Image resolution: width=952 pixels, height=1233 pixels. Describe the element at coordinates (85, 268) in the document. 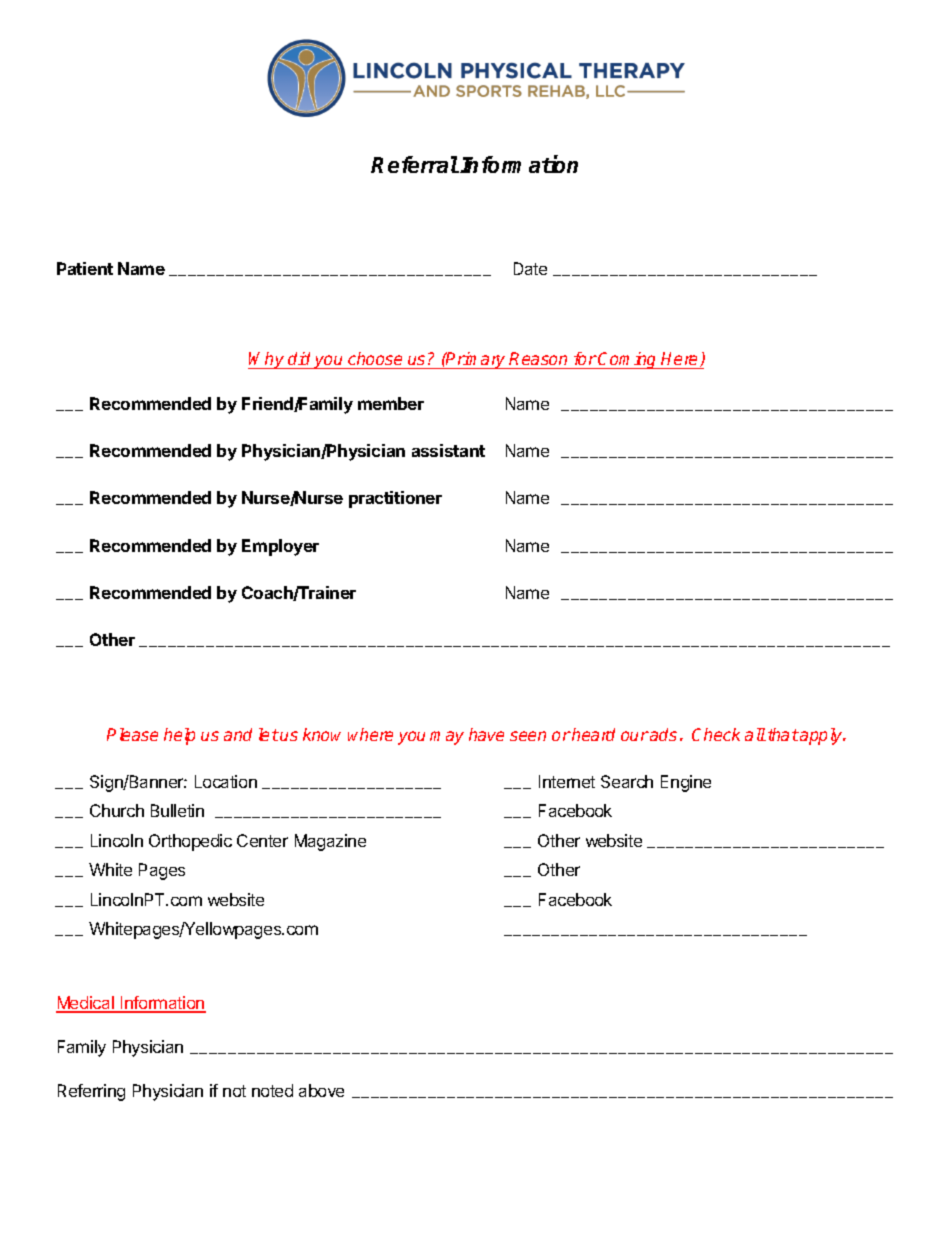

I see `Patient` at that location.
